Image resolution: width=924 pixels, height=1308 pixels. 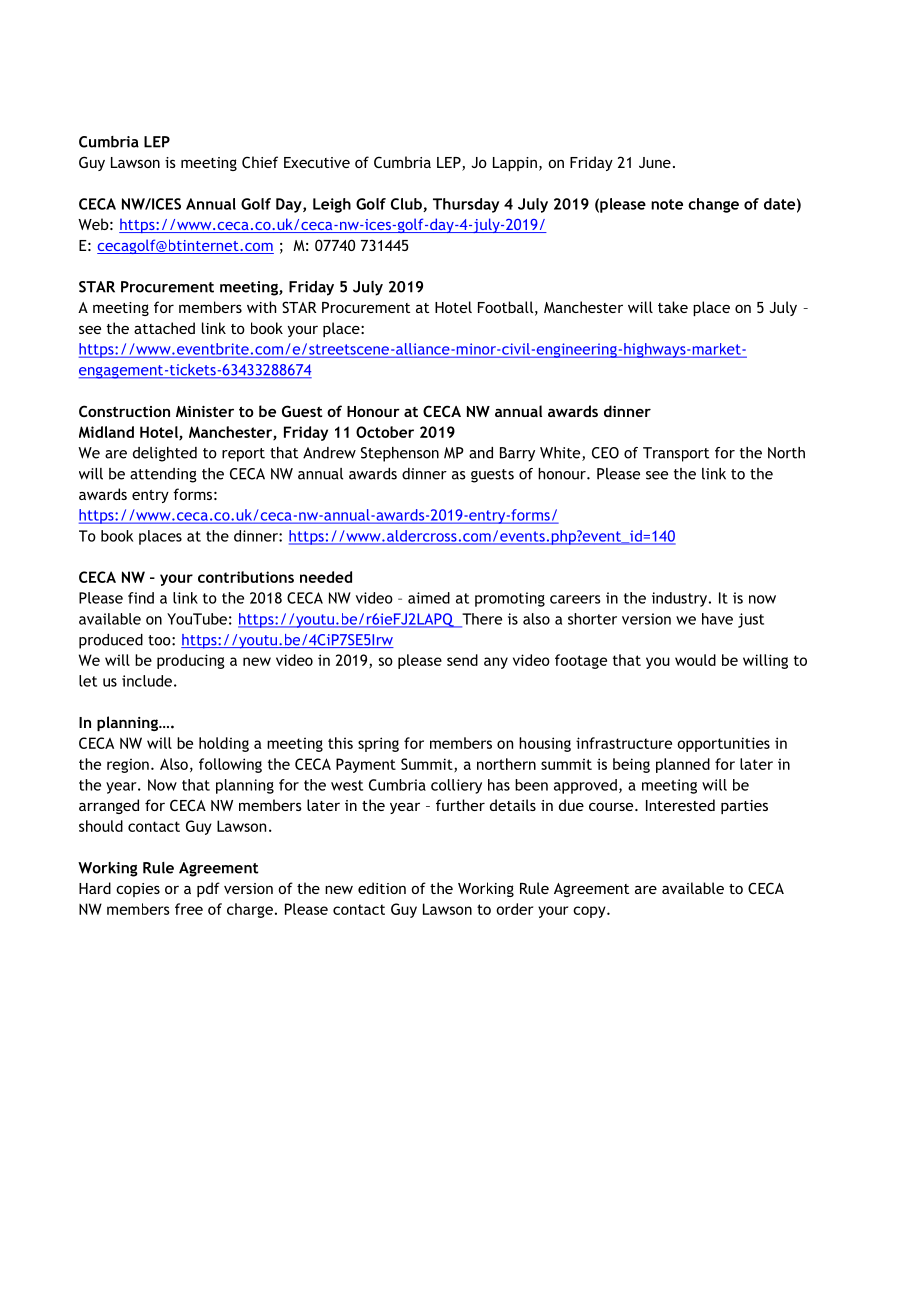 What do you see at coordinates (205, 411) in the screenshot?
I see `Minister` at bounding box center [205, 411].
